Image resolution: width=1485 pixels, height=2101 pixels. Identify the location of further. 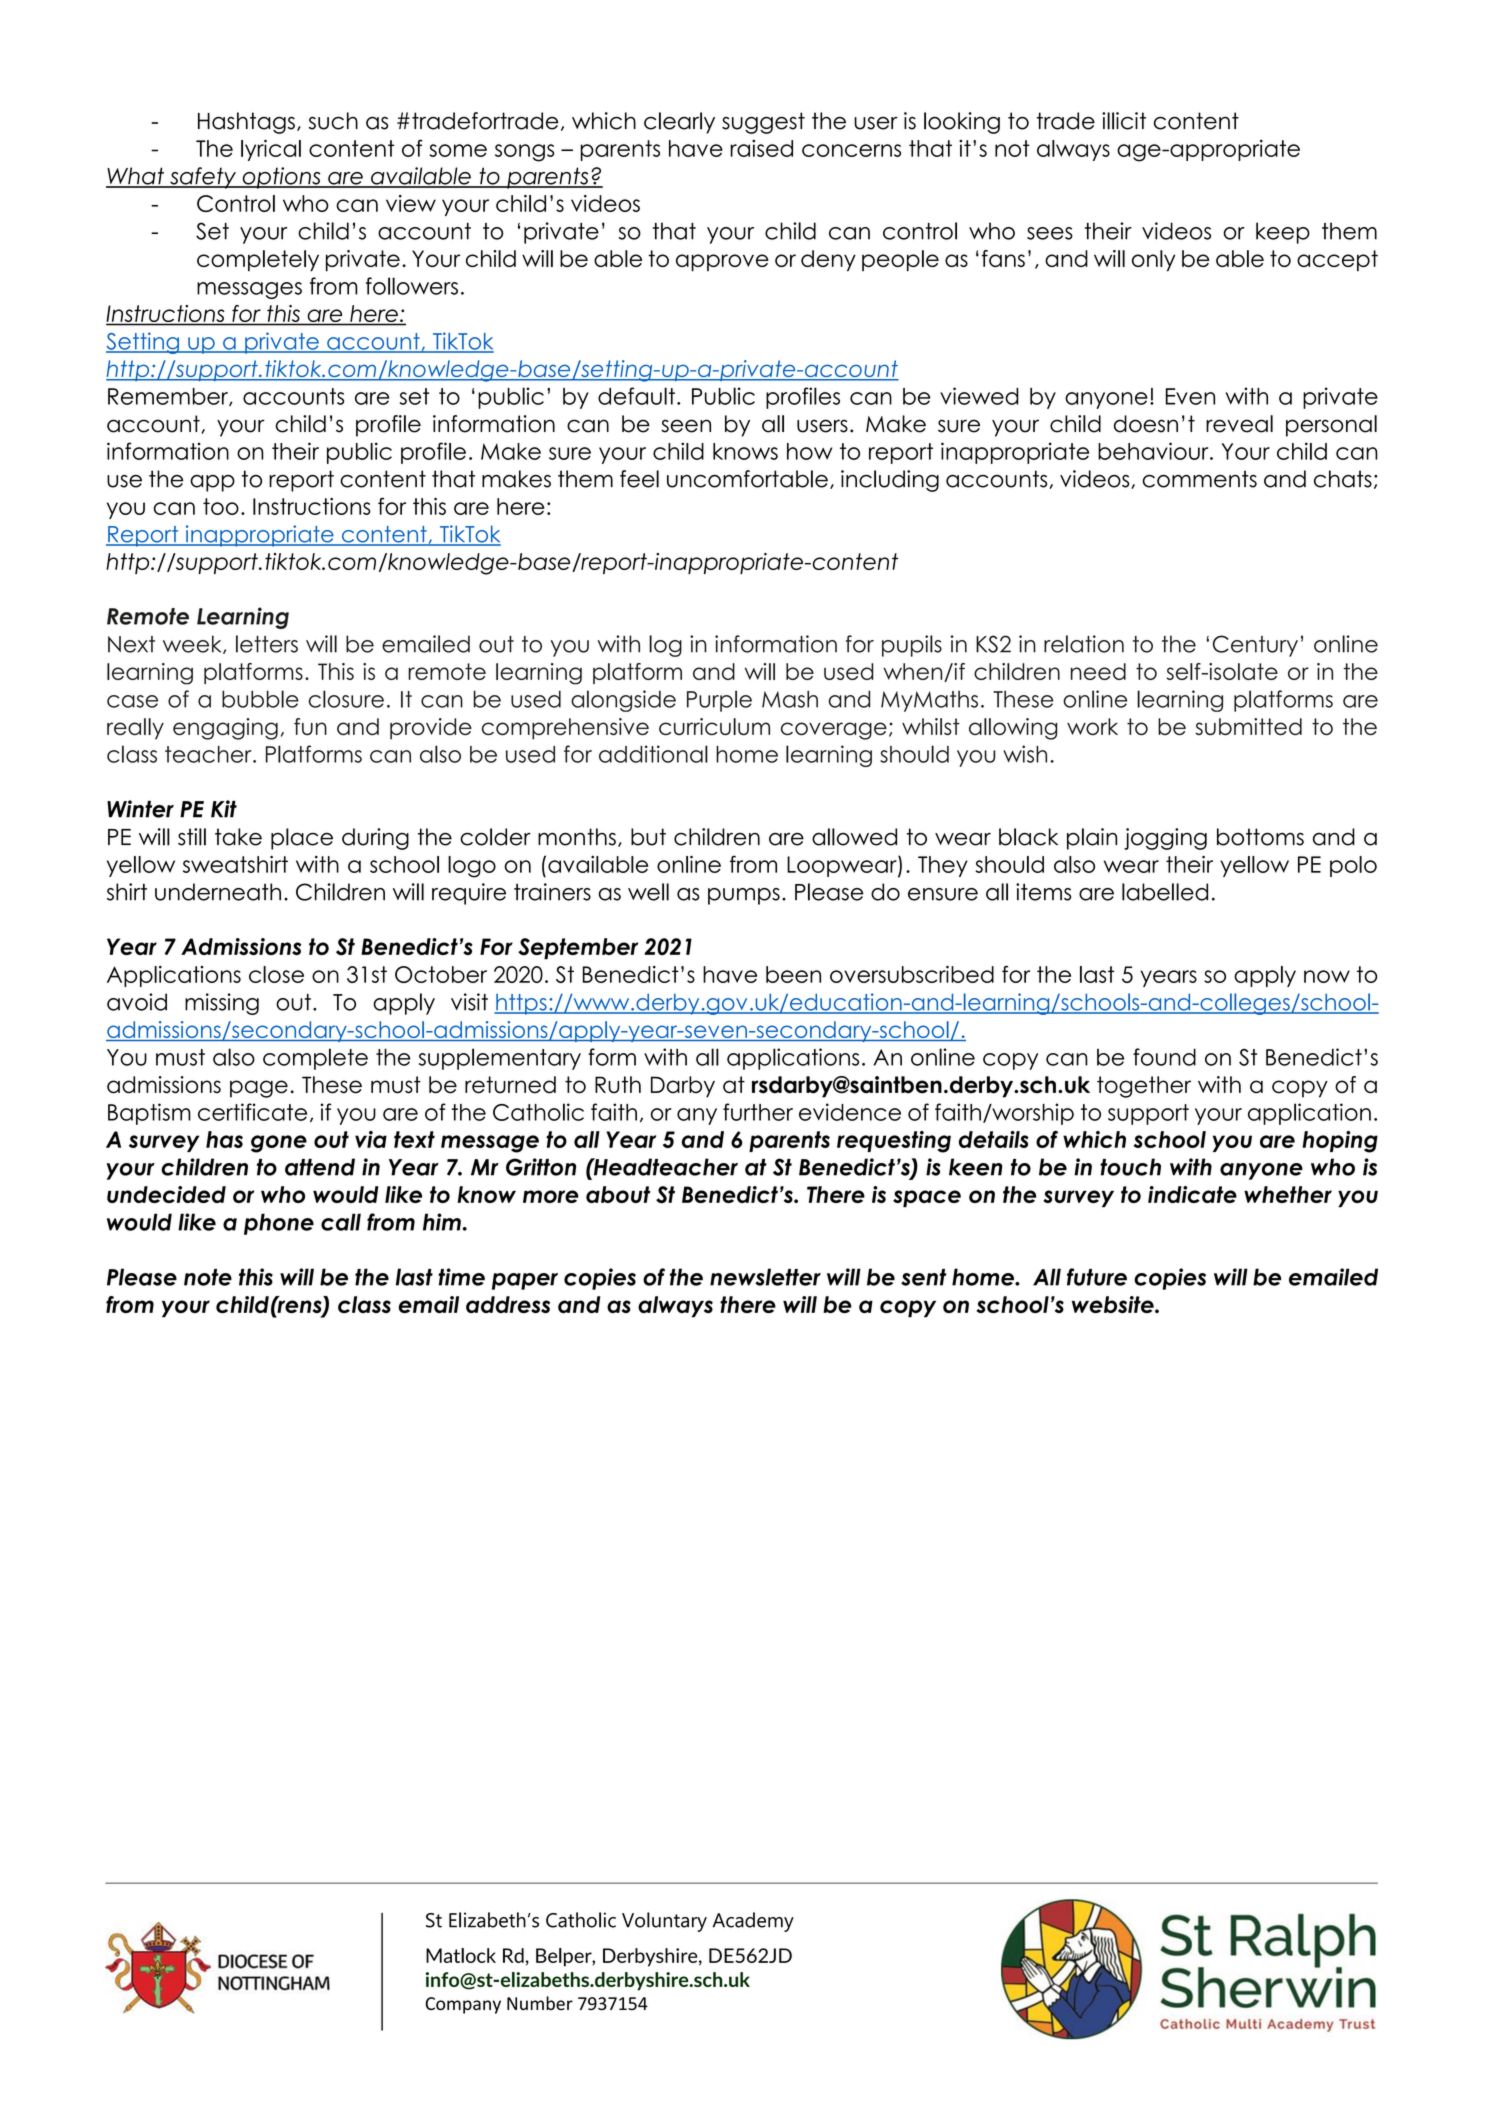
(758, 1112).
